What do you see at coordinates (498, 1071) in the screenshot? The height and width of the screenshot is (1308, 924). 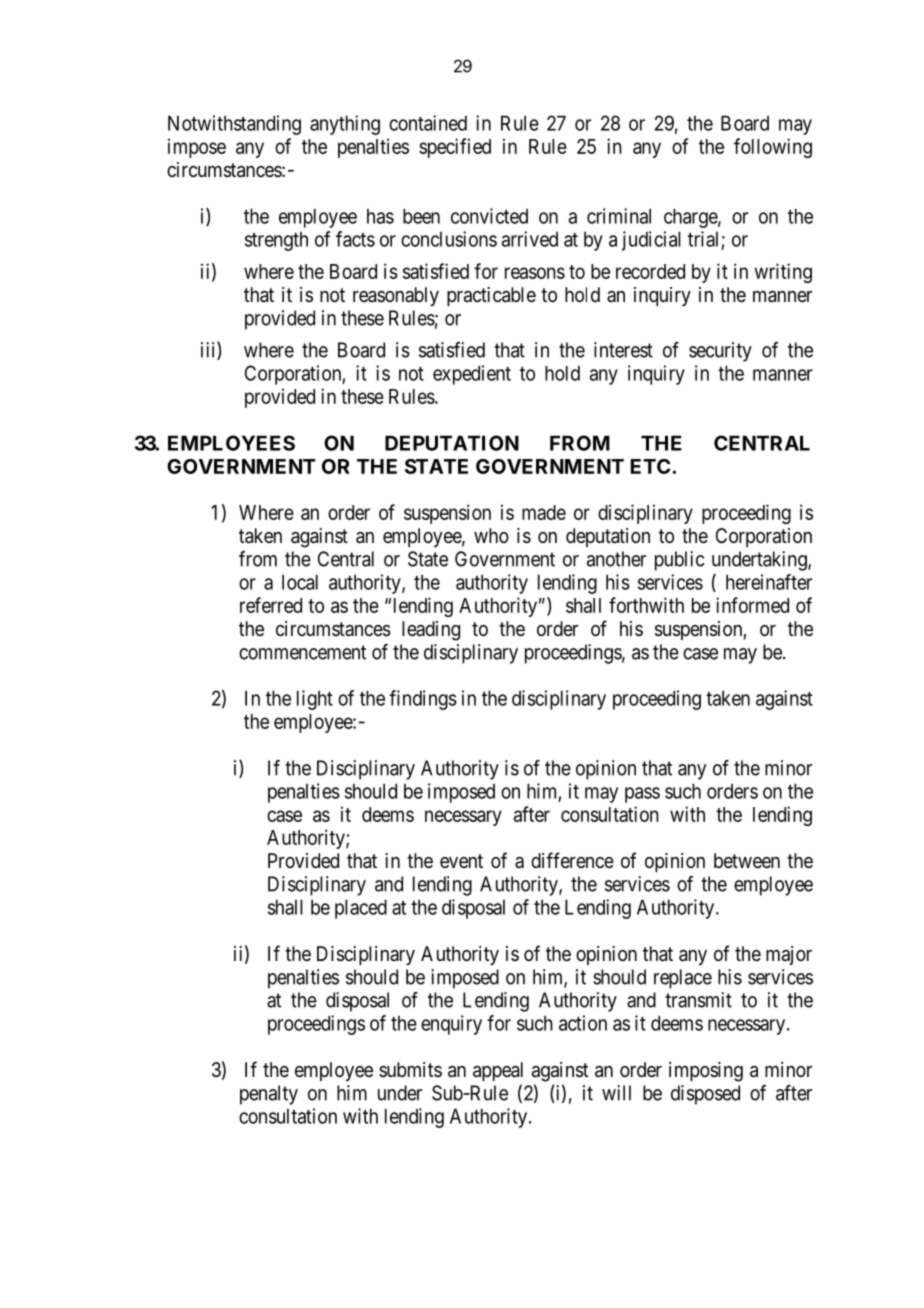 I see `appeal` at bounding box center [498, 1071].
